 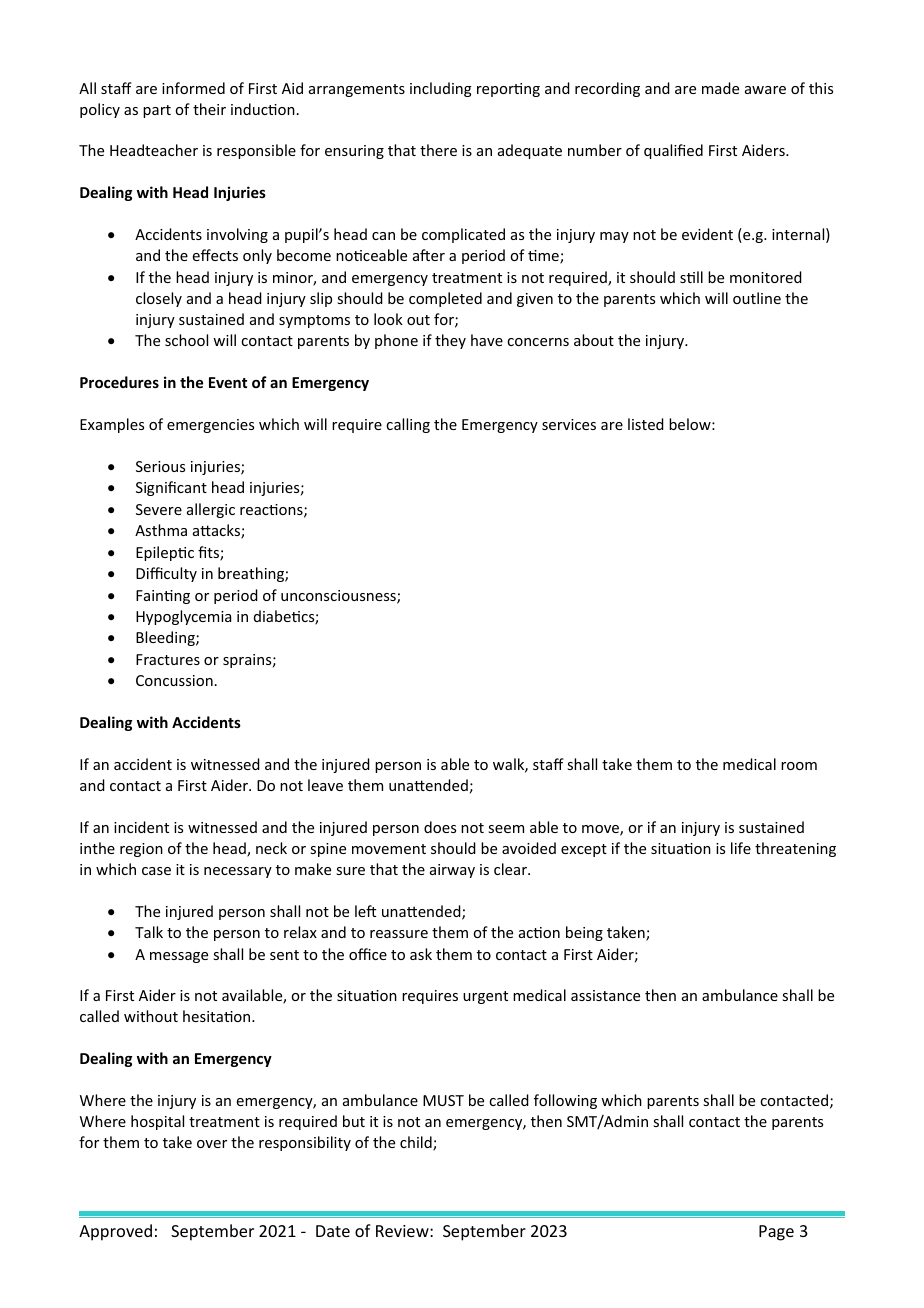 I want to click on listed, so click(x=646, y=424).
